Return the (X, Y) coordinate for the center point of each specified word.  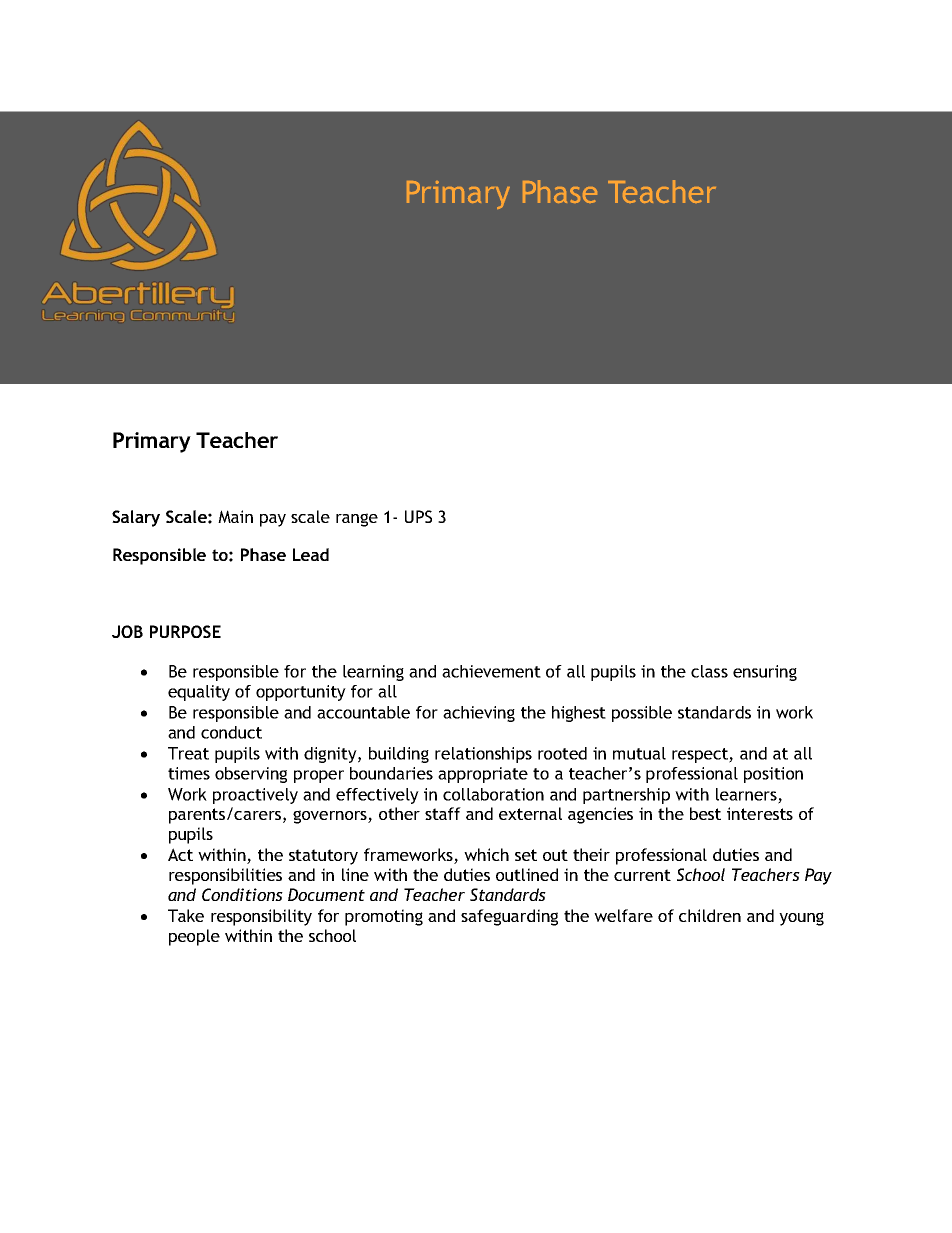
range (357, 520)
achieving (479, 714)
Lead (311, 554)
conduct (231, 732)
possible (642, 714)
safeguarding (509, 917)
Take (186, 915)
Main (235, 516)
